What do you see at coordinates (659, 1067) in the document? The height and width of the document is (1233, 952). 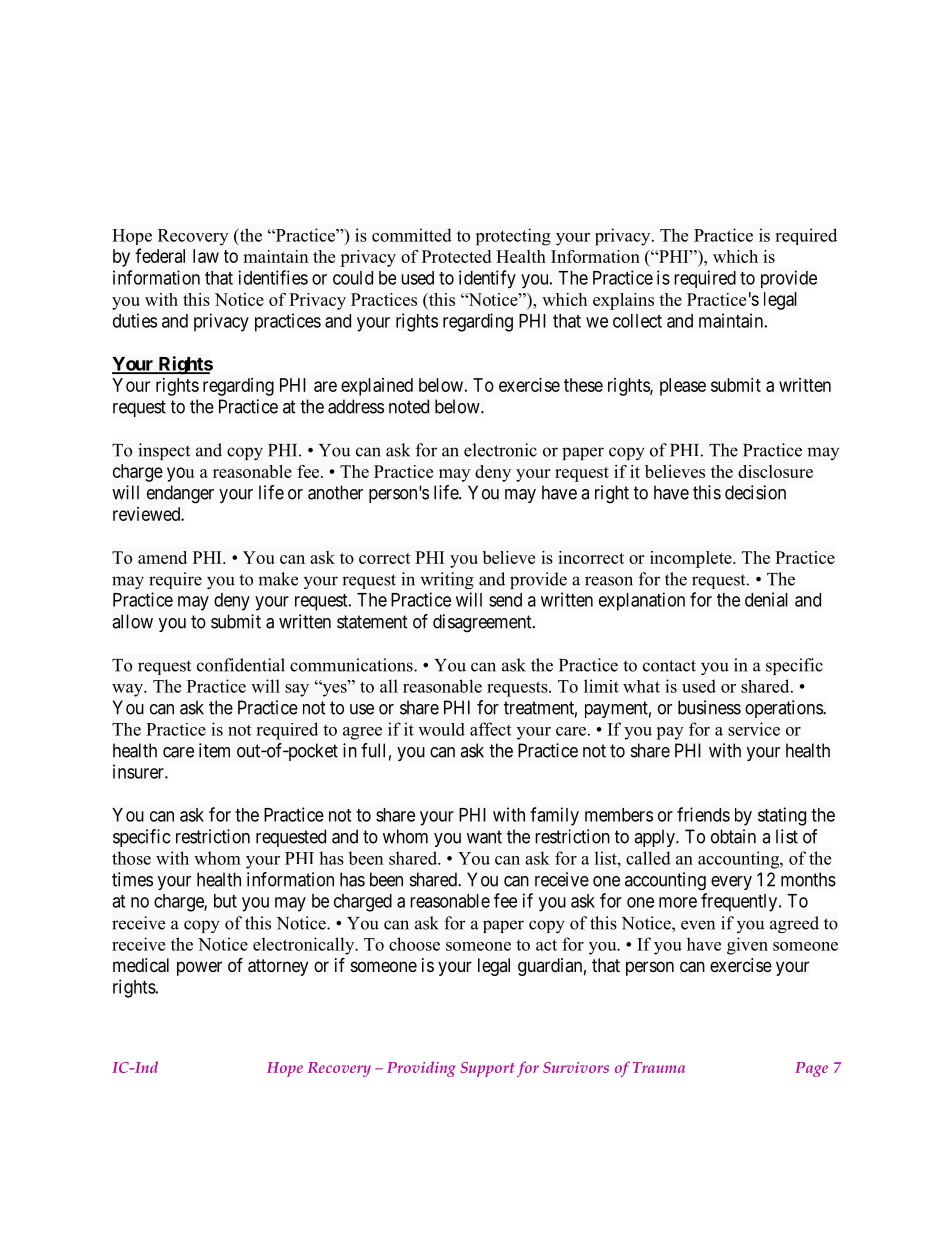 I see `Trauma` at bounding box center [659, 1067].
